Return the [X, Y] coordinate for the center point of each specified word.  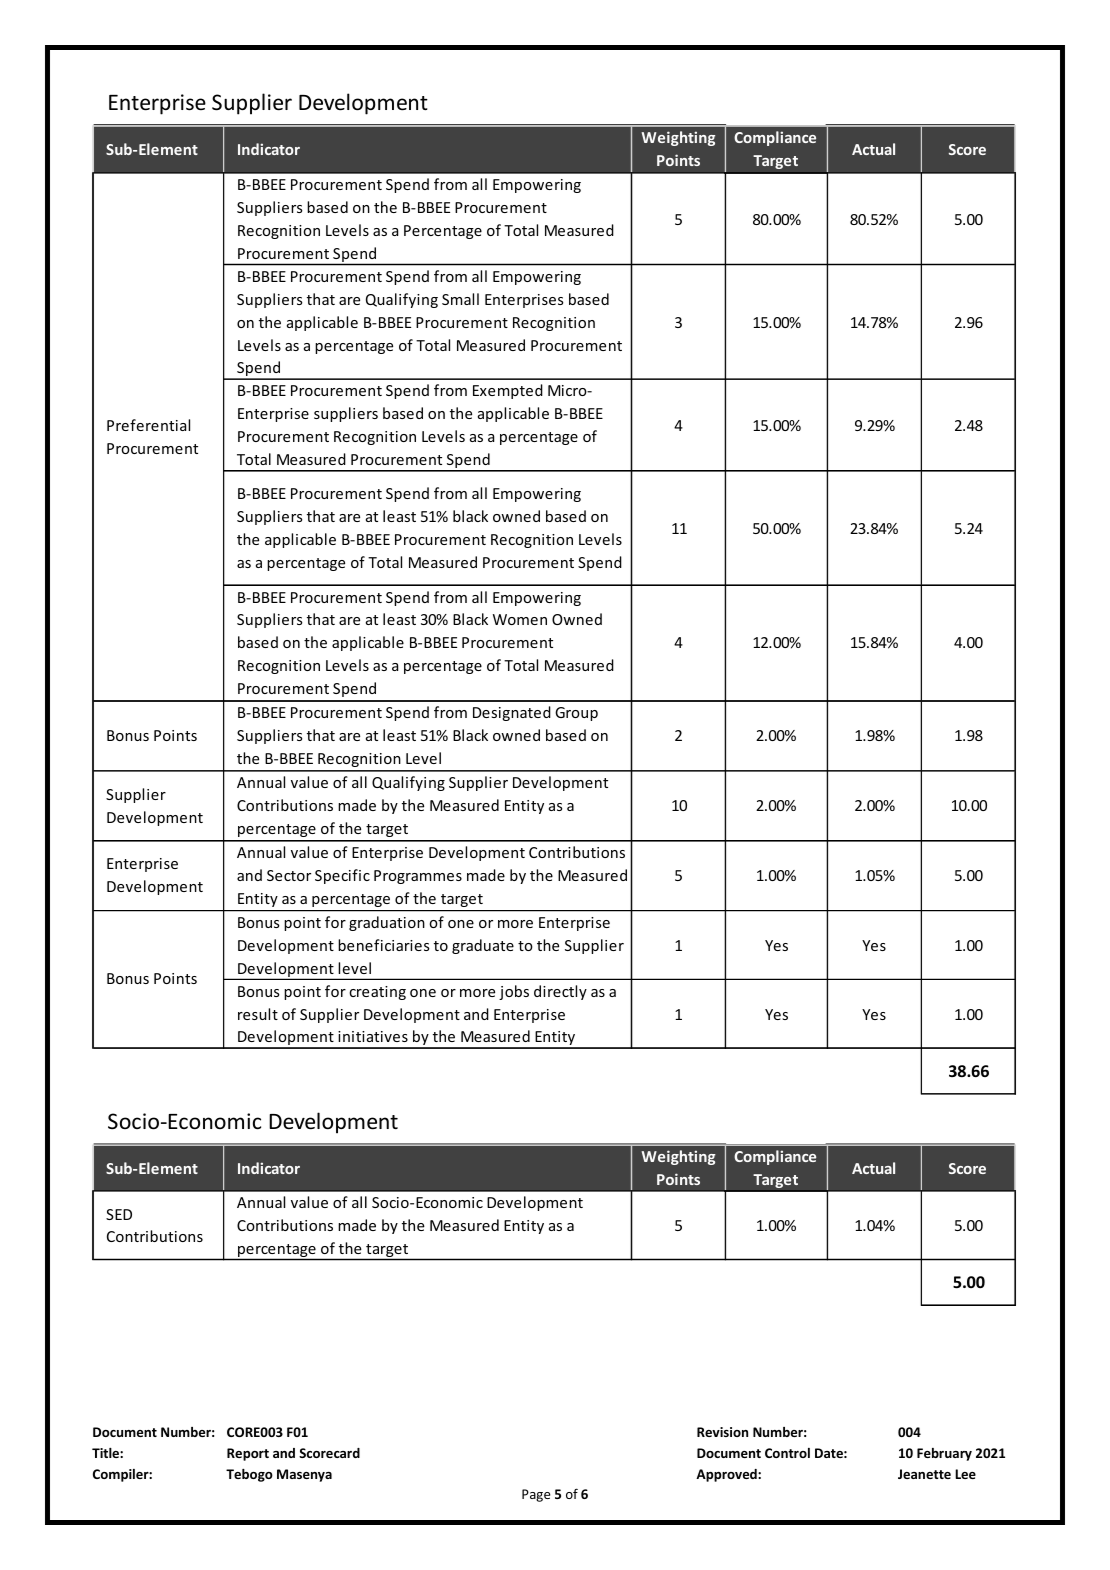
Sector [289, 875]
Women [520, 619]
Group [576, 714]
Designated [512, 713]
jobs [514, 992]
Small [460, 299]
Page [536, 1495]
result [258, 1014]
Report [248, 1454]
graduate [483, 946]
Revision [722, 1432]
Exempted [508, 391]
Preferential [148, 425]
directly [560, 992]
